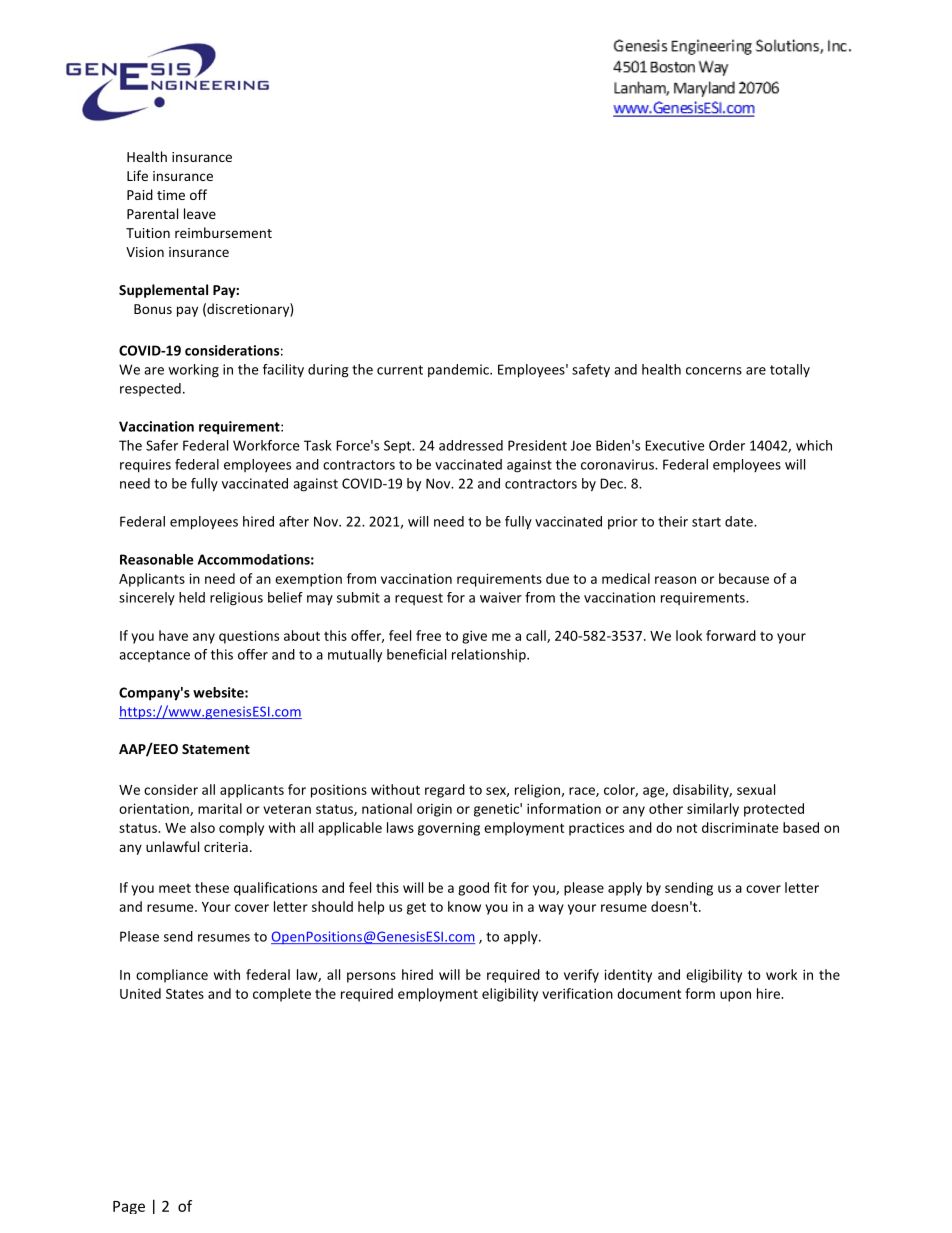 Image resolution: width=952 pixels, height=1233 pixels. What do you see at coordinates (294, 521) in the document?
I see `after` at bounding box center [294, 521].
